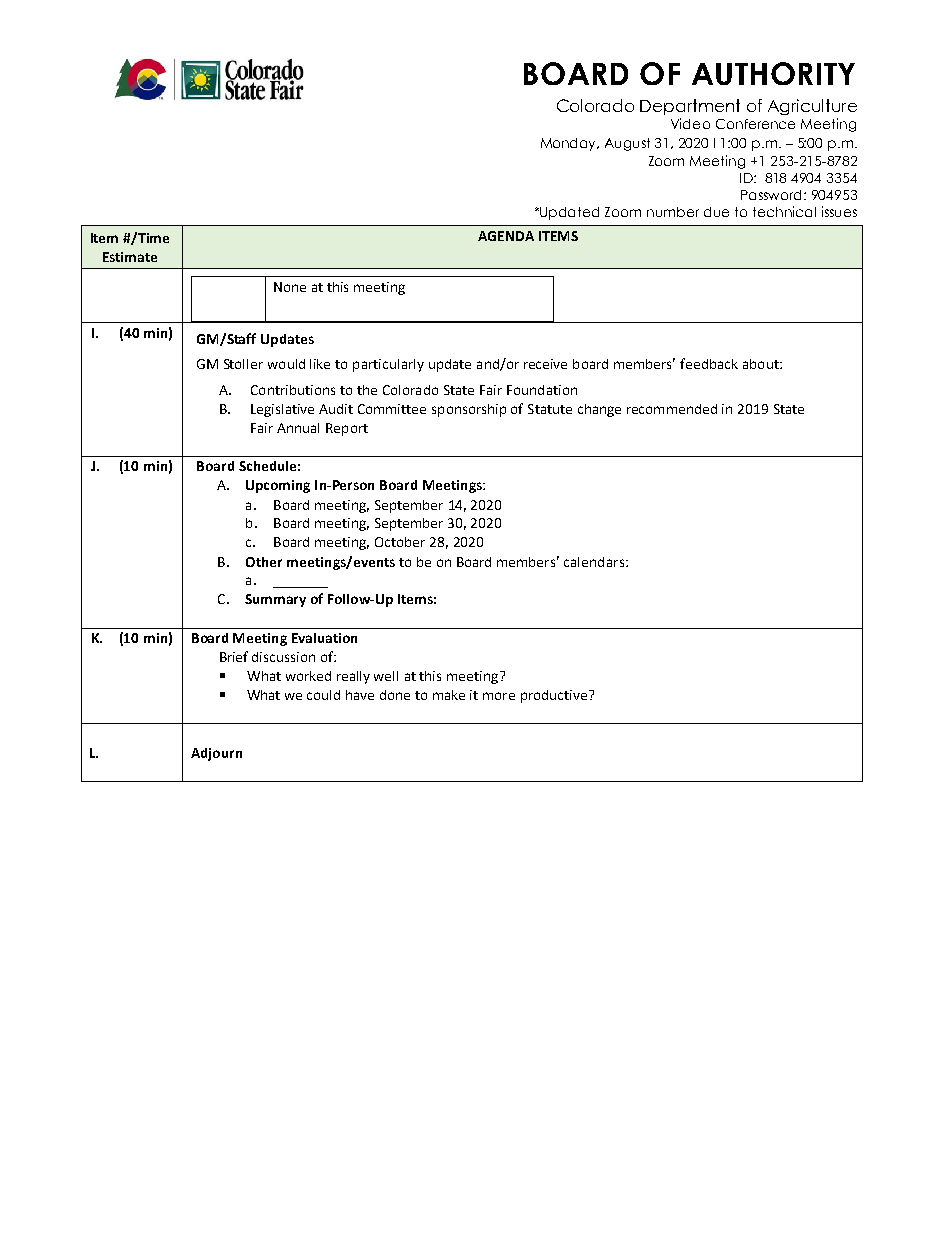 This document has width=952, height=1233. I want to click on Brief, so click(234, 656).
